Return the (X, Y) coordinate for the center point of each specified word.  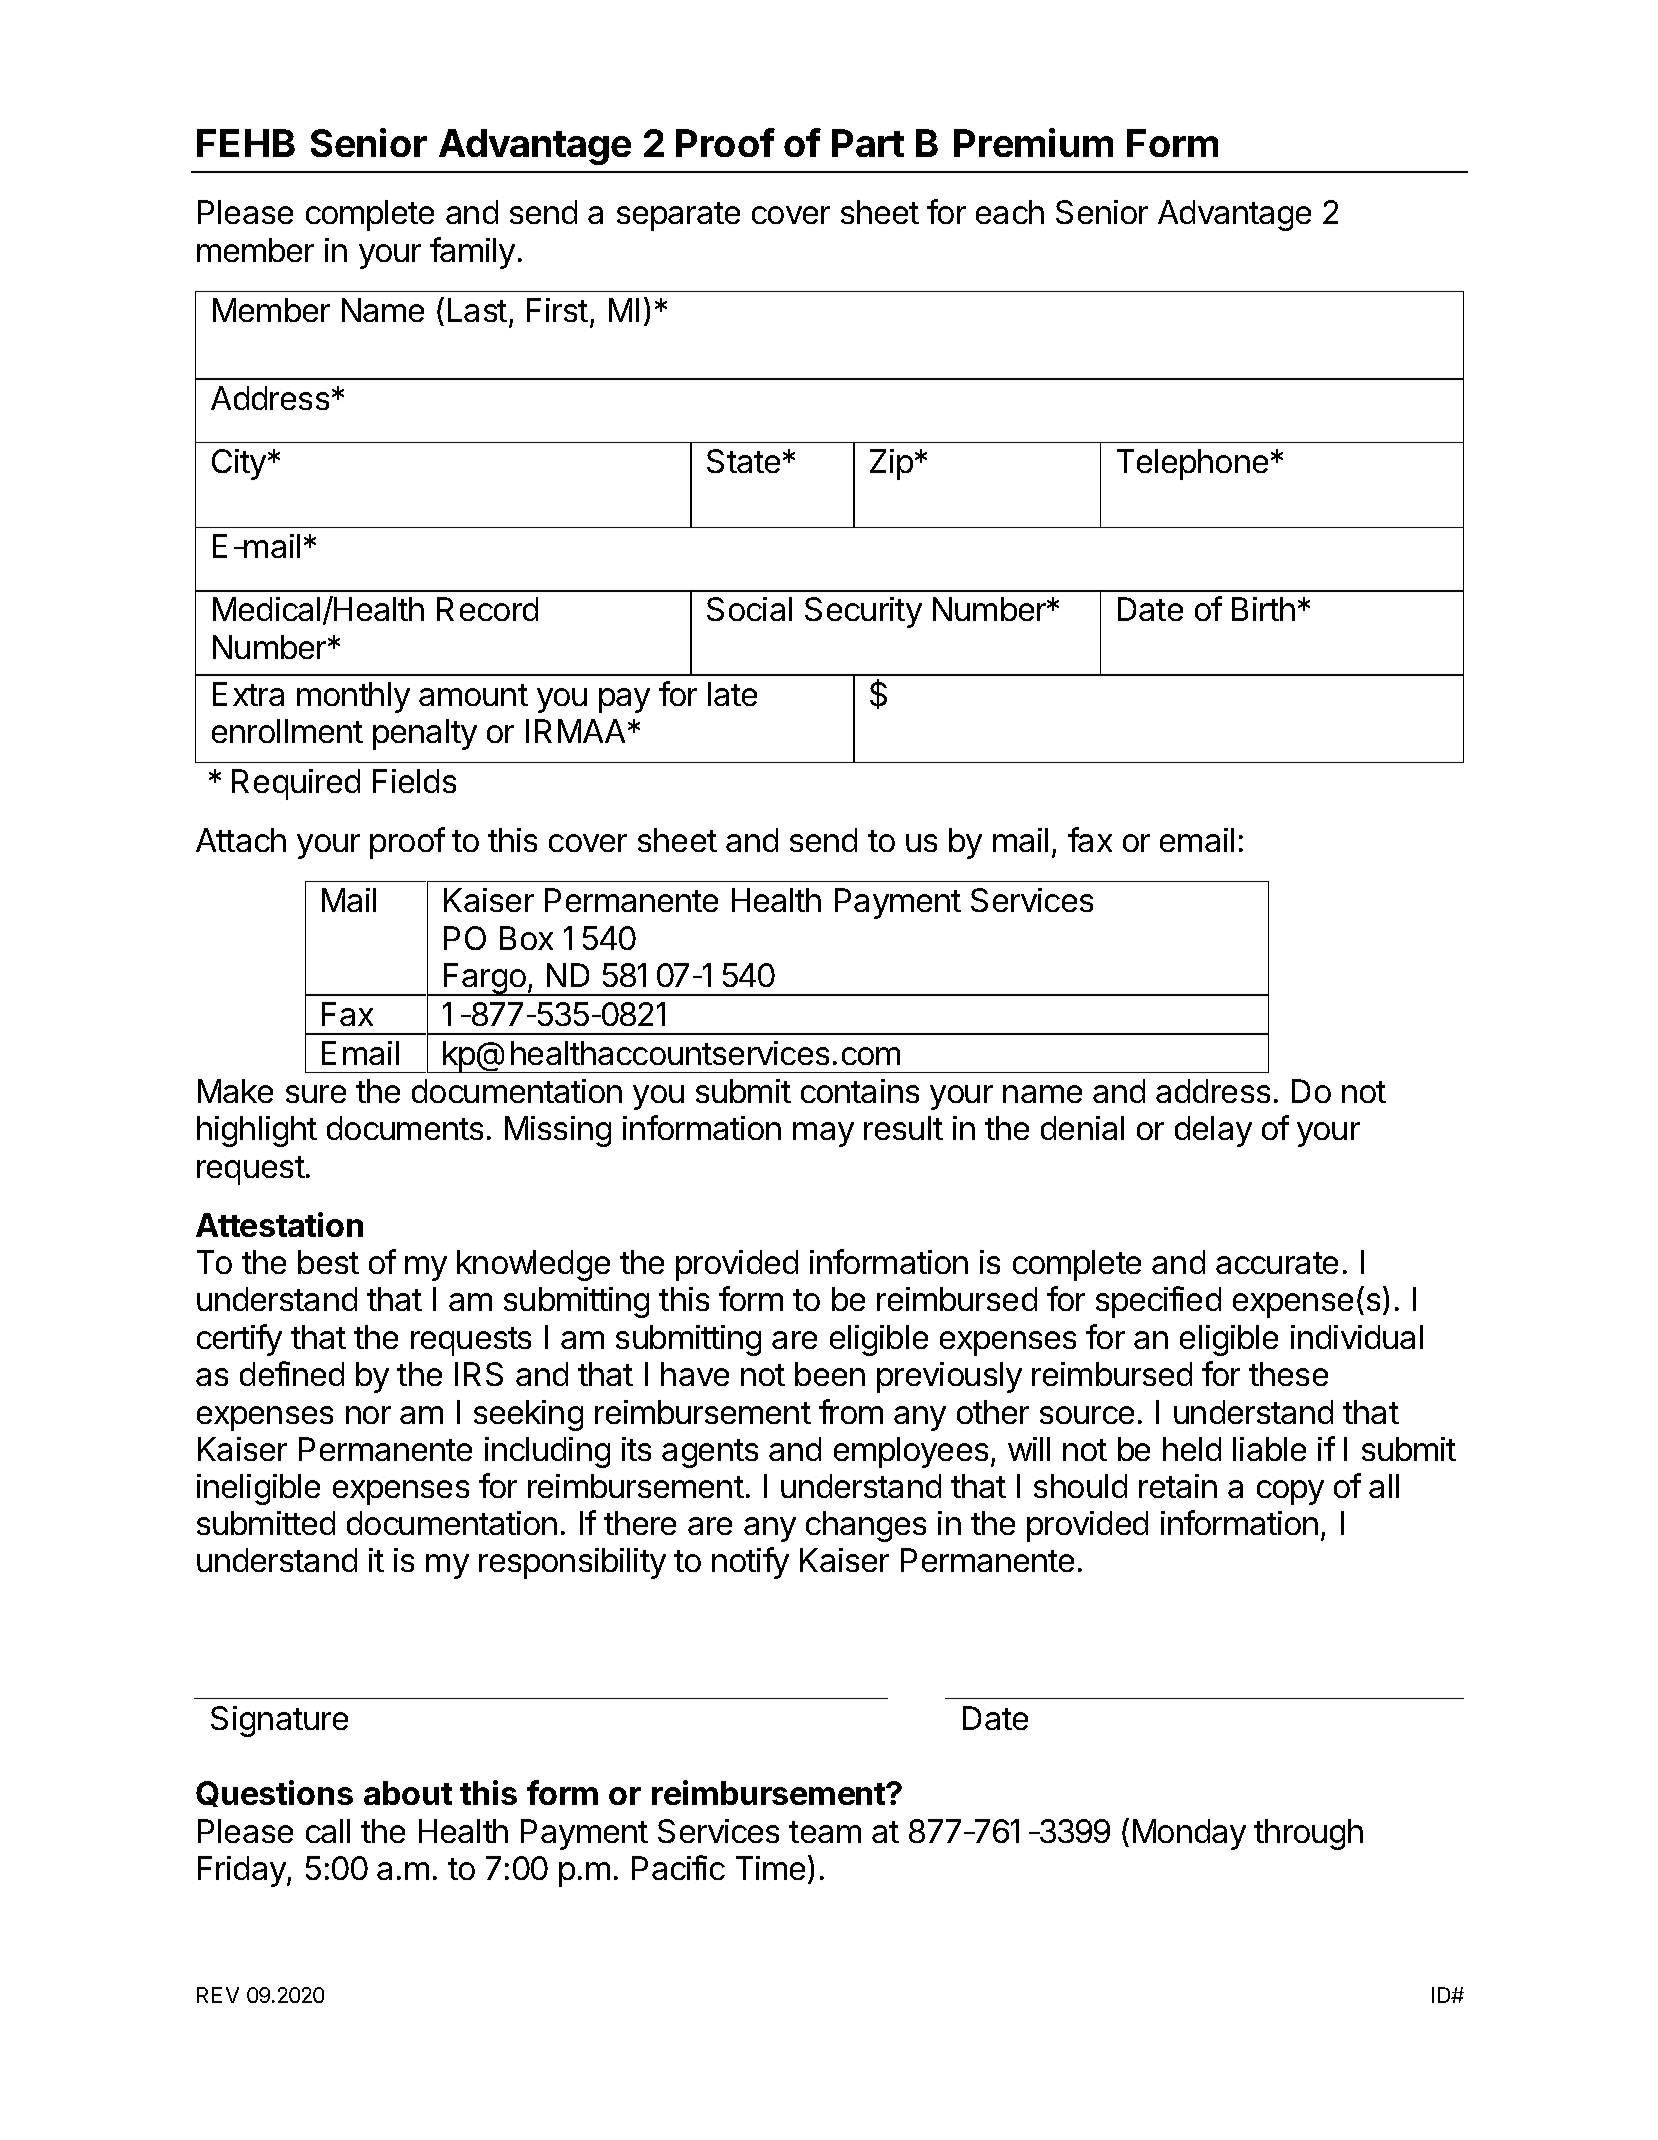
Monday (1189, 1834)
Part (868, 143)
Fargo (485, 979)
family (472, 253)
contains (860, 1091)
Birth (1263, 609)
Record (487, 609)
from (851, 1411)
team (825, 1832)
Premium (1033, 142)
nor (368, 1415)
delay (1213, 1131)
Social (749, 609)
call (328, 1831)
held (1192, 1449)
